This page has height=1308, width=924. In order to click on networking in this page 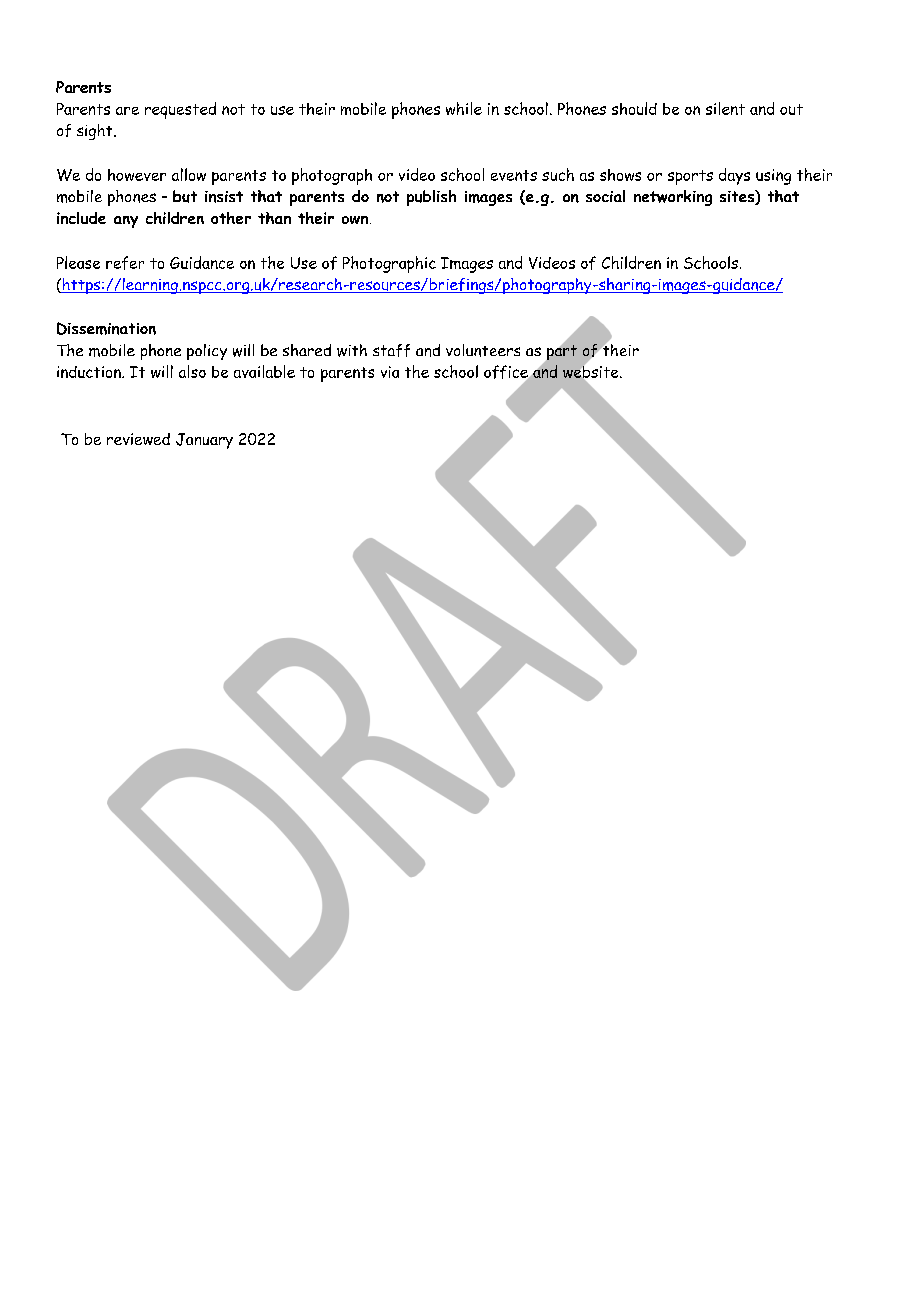, I will do `click(673, 198)`.
